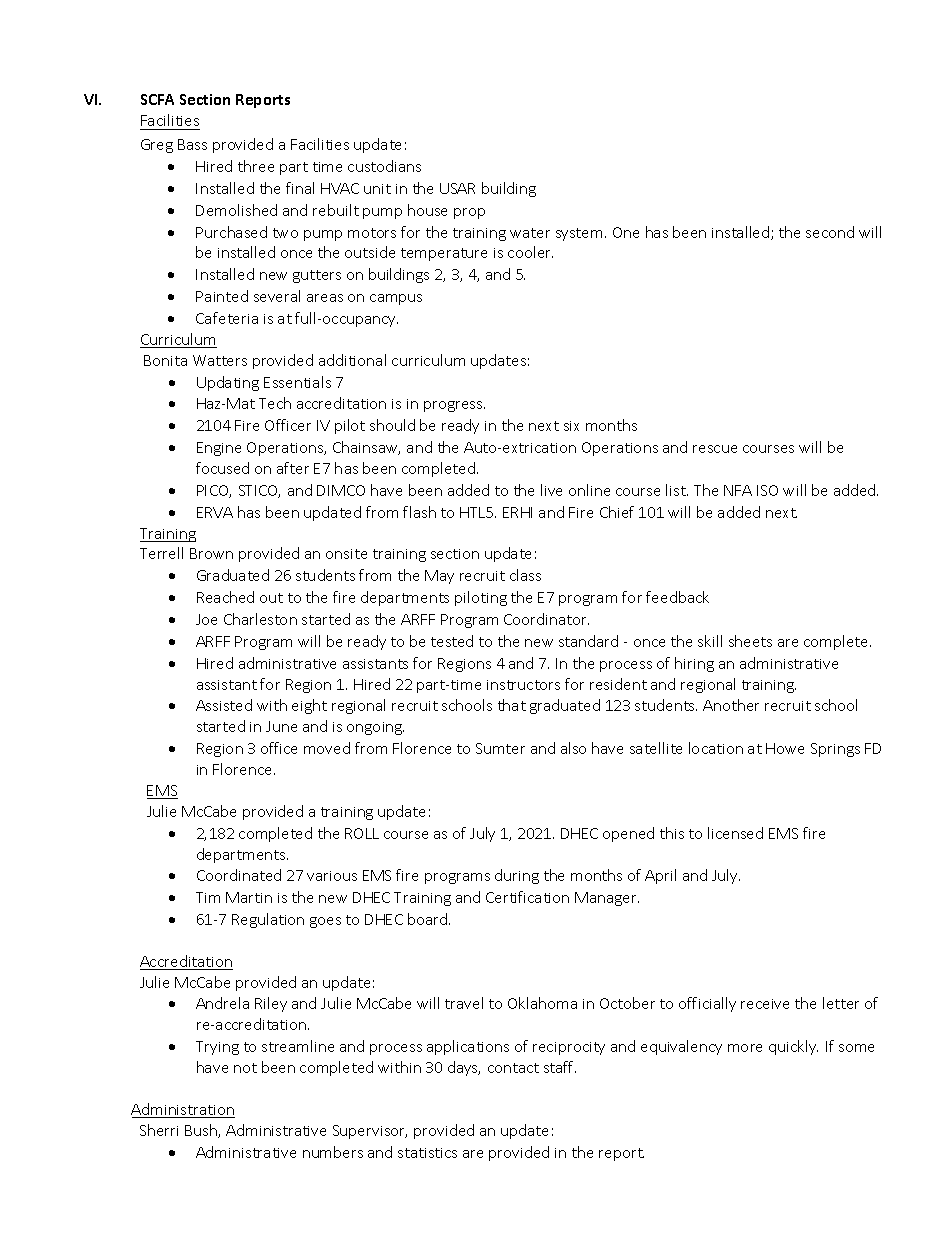  I want to click on focused, so click(222, 468).
